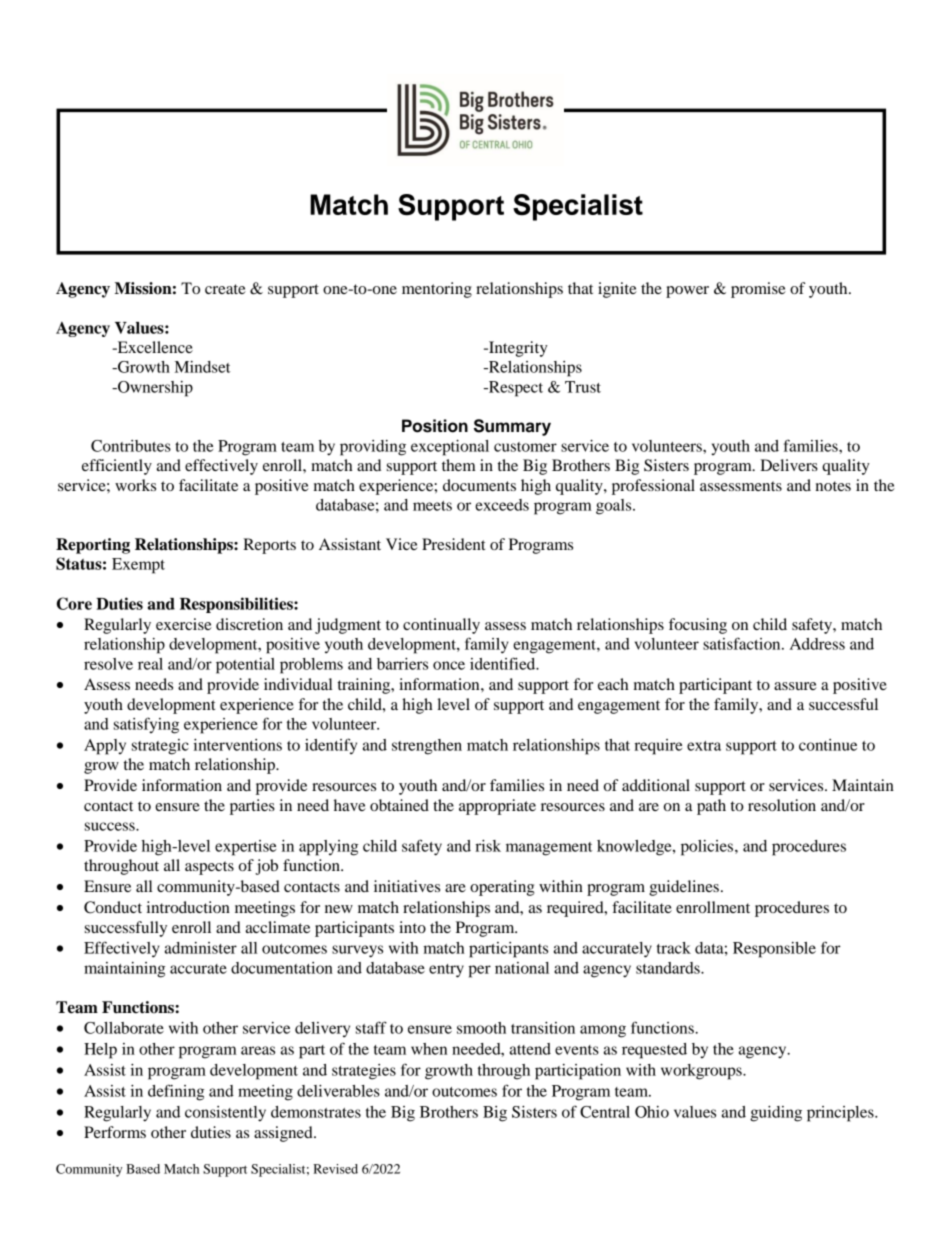  Describe the element at coordinates (488, 846) in the screenshot. I see `risk` at that location.
